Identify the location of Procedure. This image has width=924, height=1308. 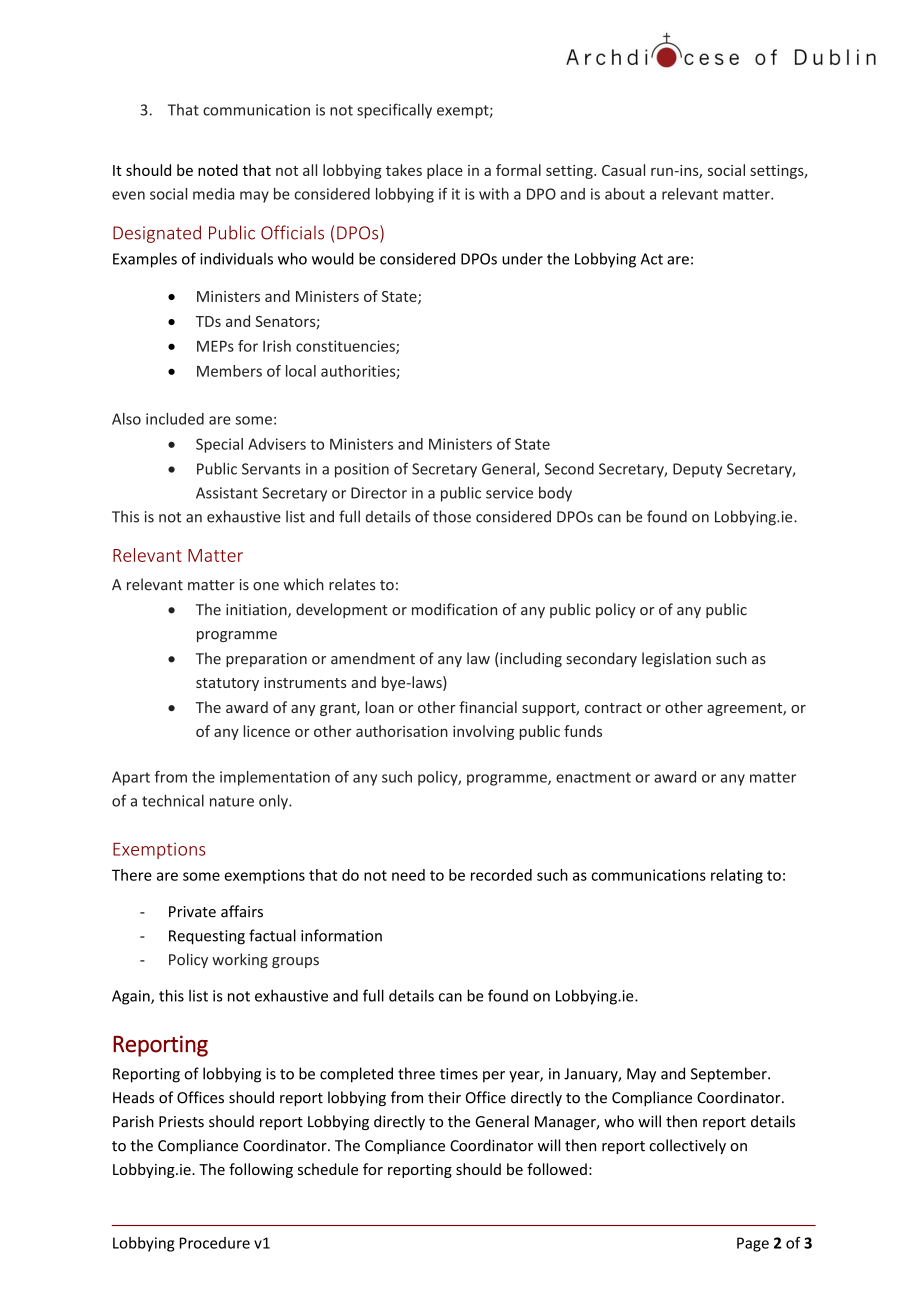
(215, 1243).
